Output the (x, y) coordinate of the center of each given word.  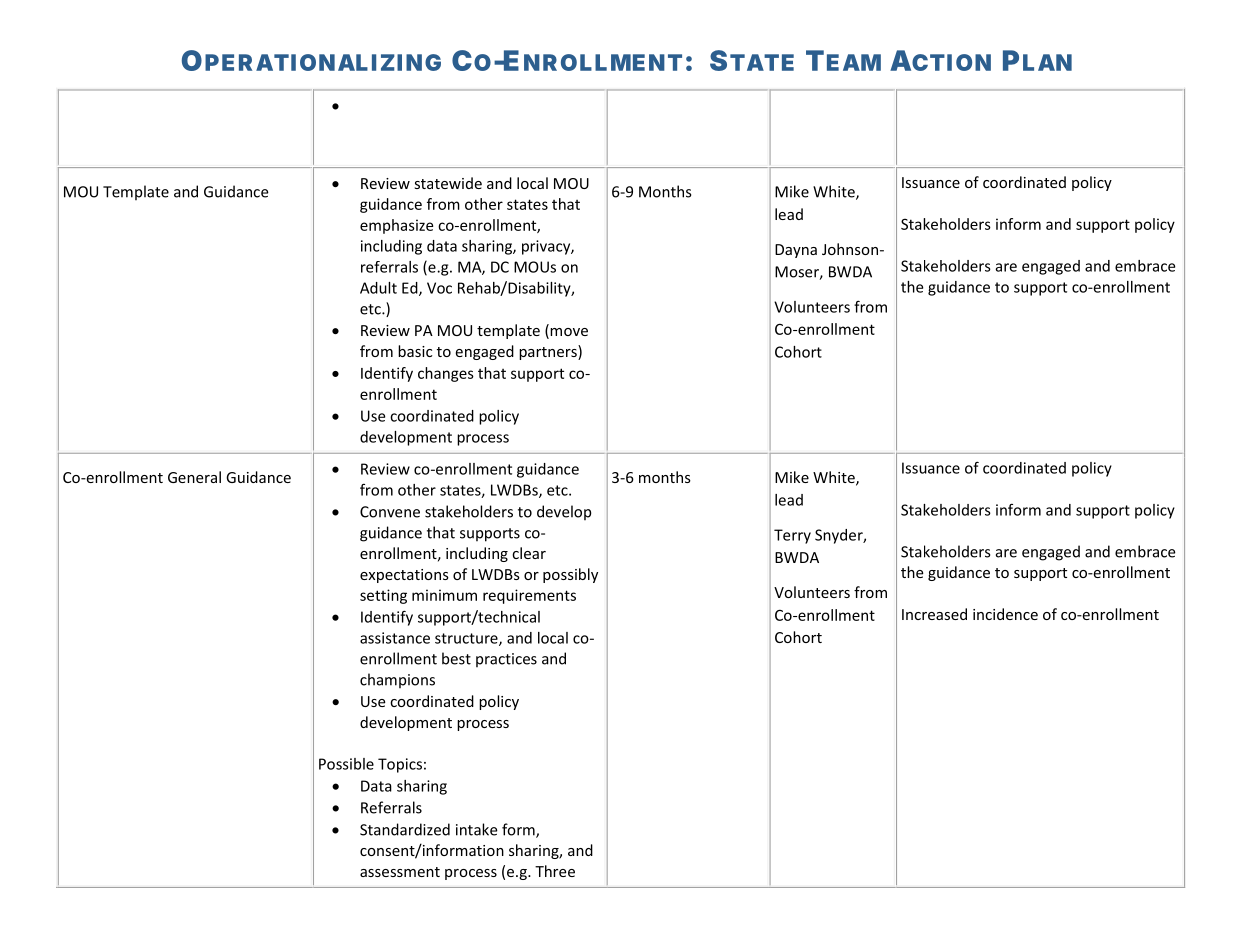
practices (506, 660)
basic (415, 351)
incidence (1005, 614)
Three (555, 871)
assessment (400, 872)
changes (446, 374)
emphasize (396, 226)
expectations (404, 576)
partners (549, 352)
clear (529, 553)
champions (397, 680)
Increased (934, 614)
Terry (792, 536)
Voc (439, 288)
